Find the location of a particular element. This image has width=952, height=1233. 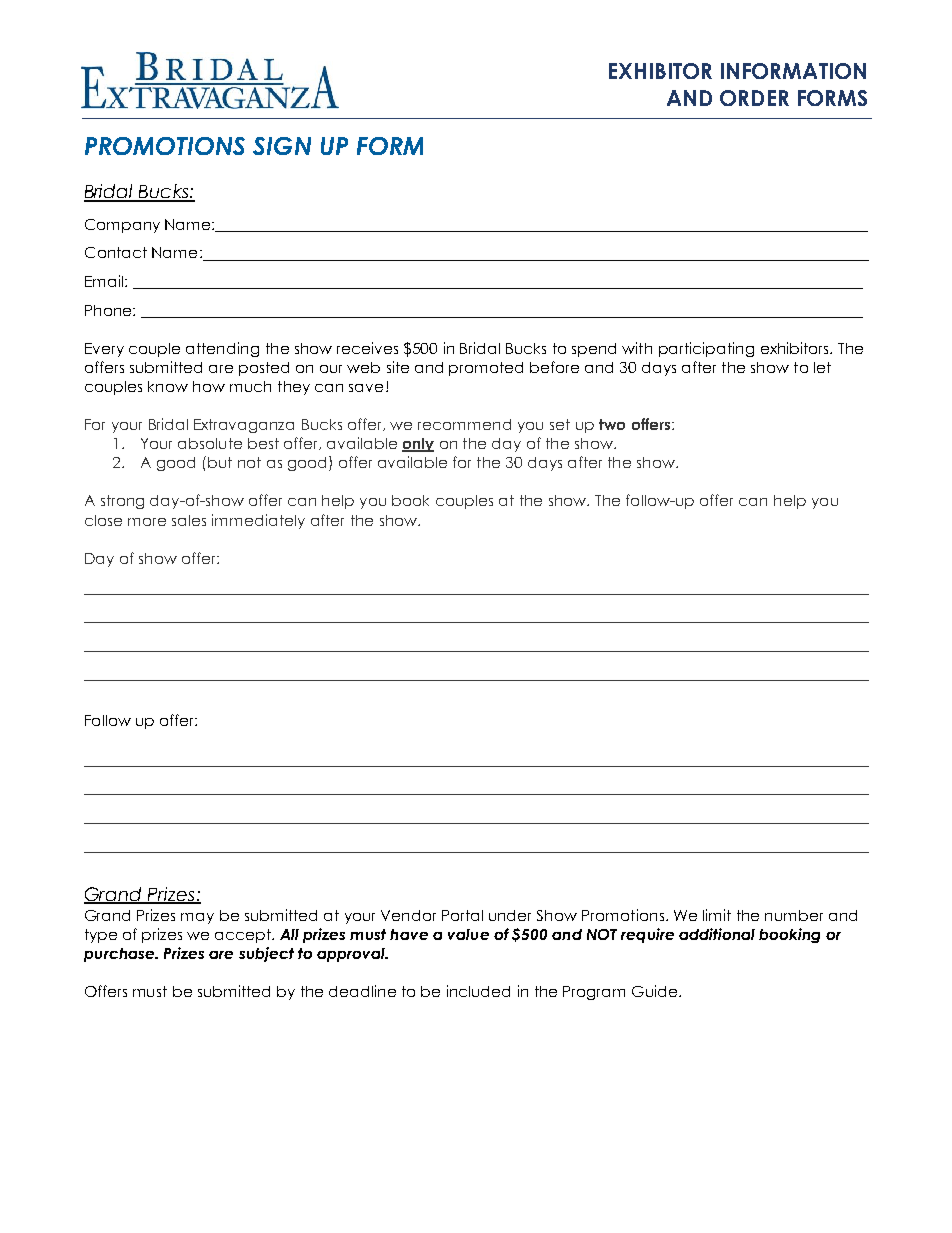

SIGN is located at coordinates (282, 146).
